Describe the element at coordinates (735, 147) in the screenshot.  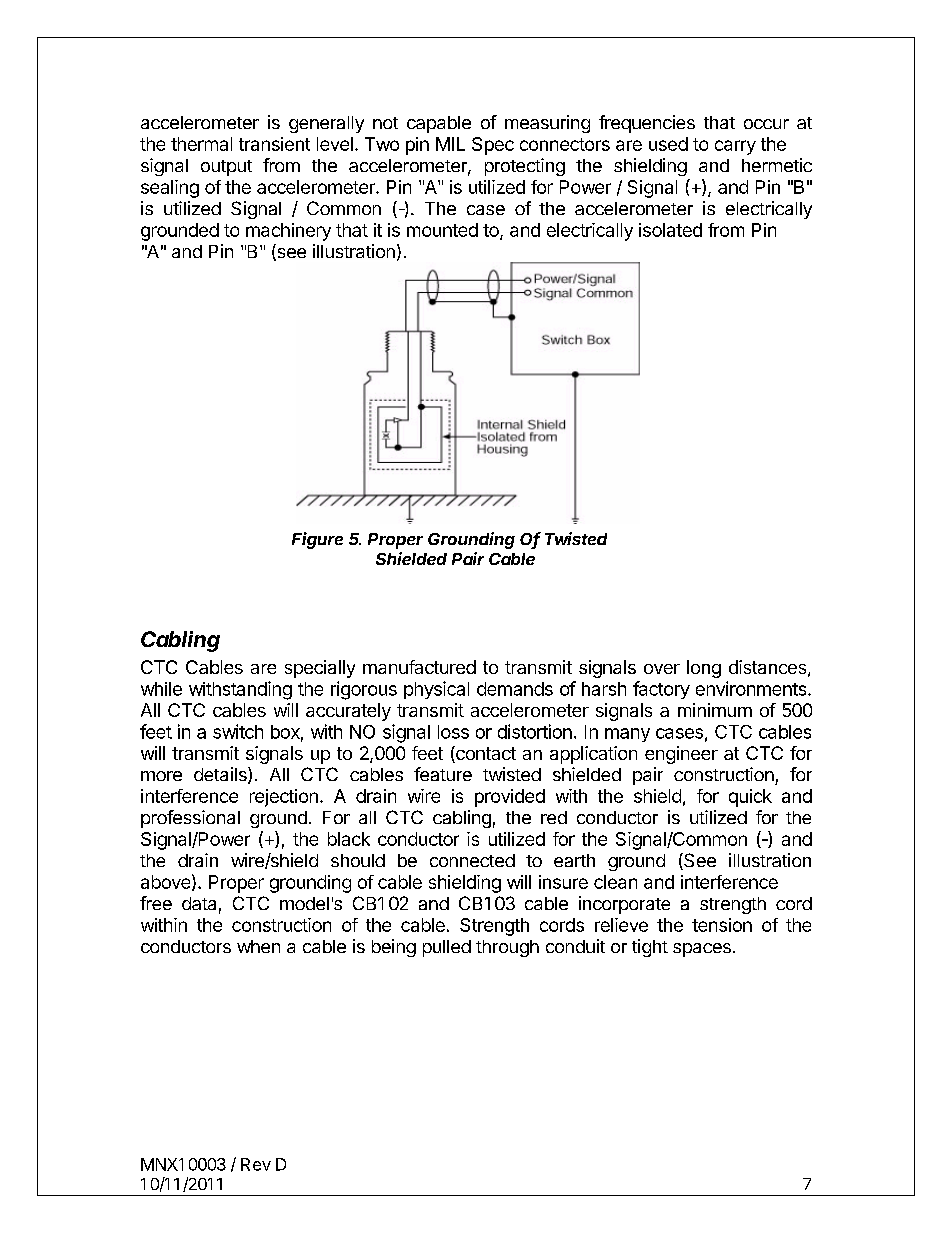
I see `carry` at that location.
